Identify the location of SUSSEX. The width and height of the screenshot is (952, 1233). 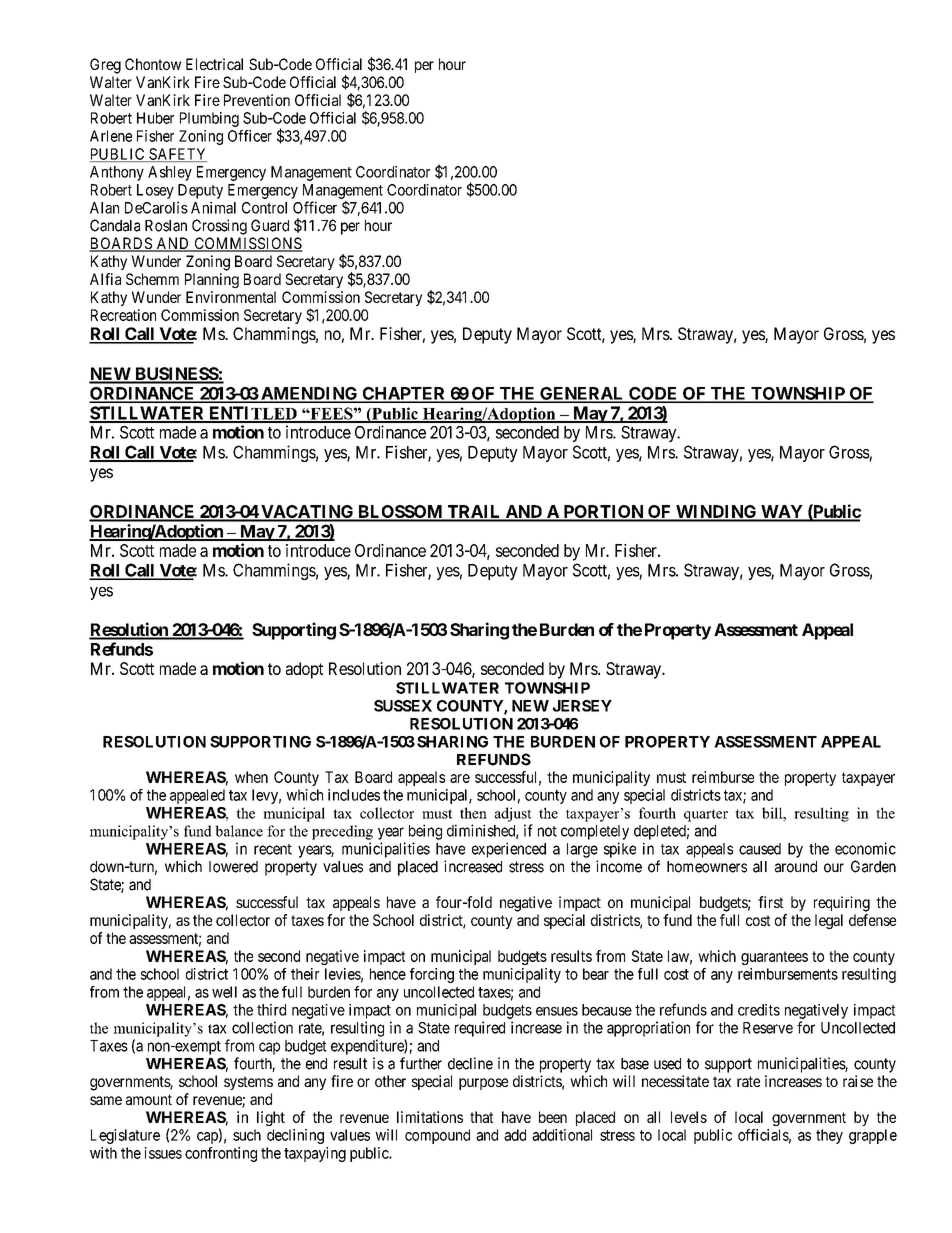
(403, 706).
